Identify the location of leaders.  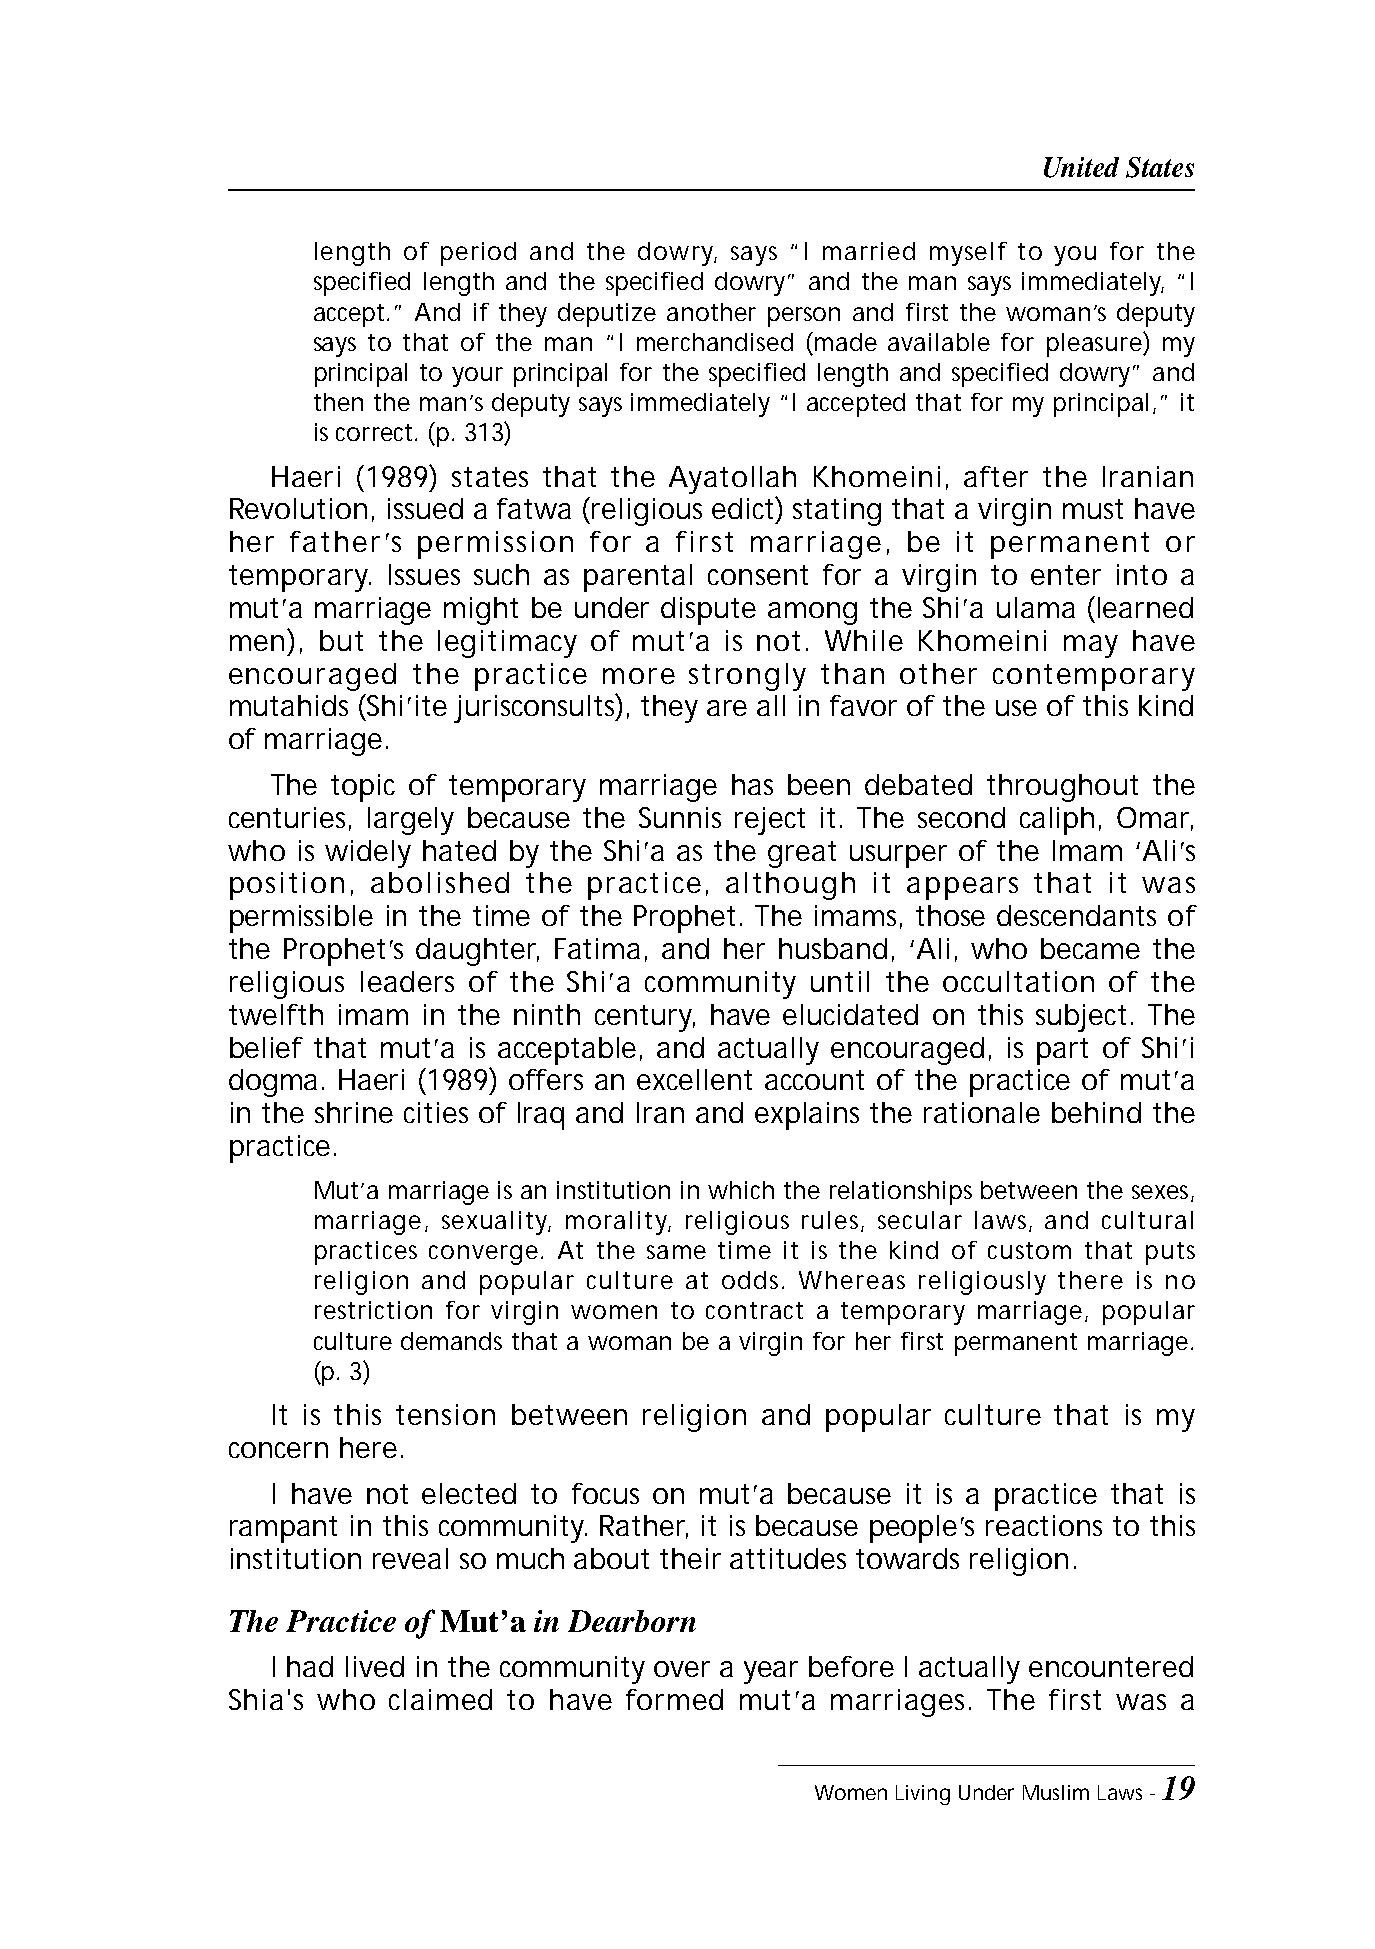
(407, 981).
